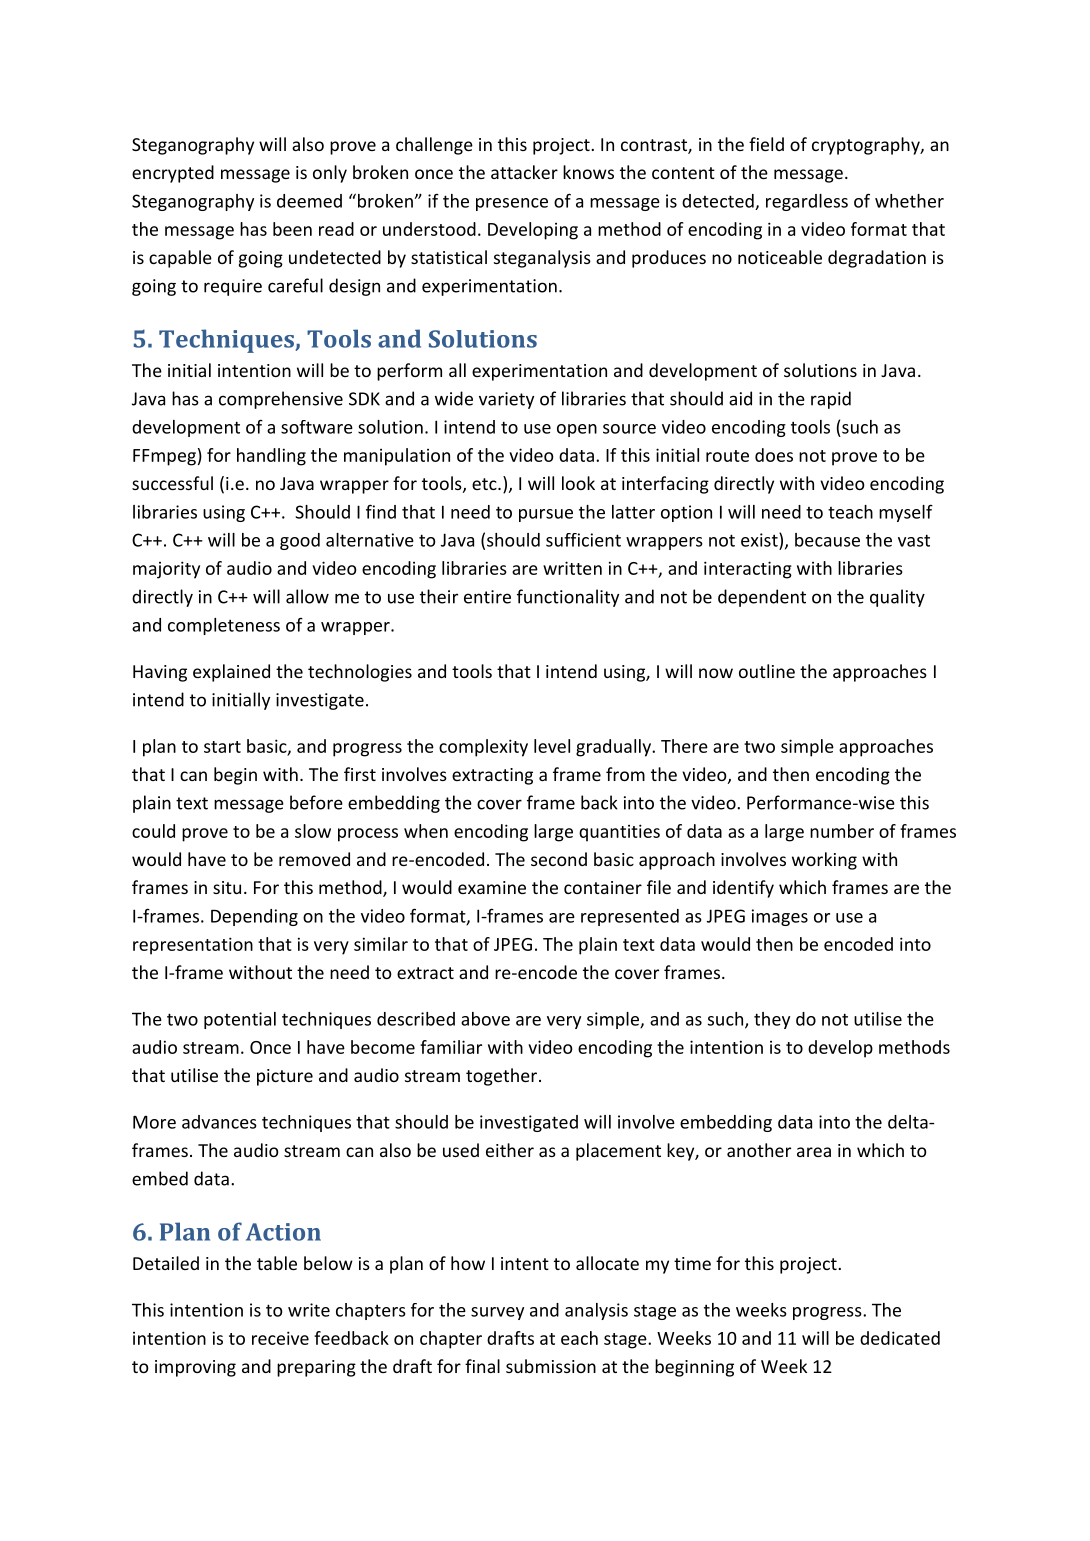 The height and width of the document is (1541, 1090). What do you see at coordinates (280, 1338) in the document?
I see `receive` at bounding box center [280, 1338].
